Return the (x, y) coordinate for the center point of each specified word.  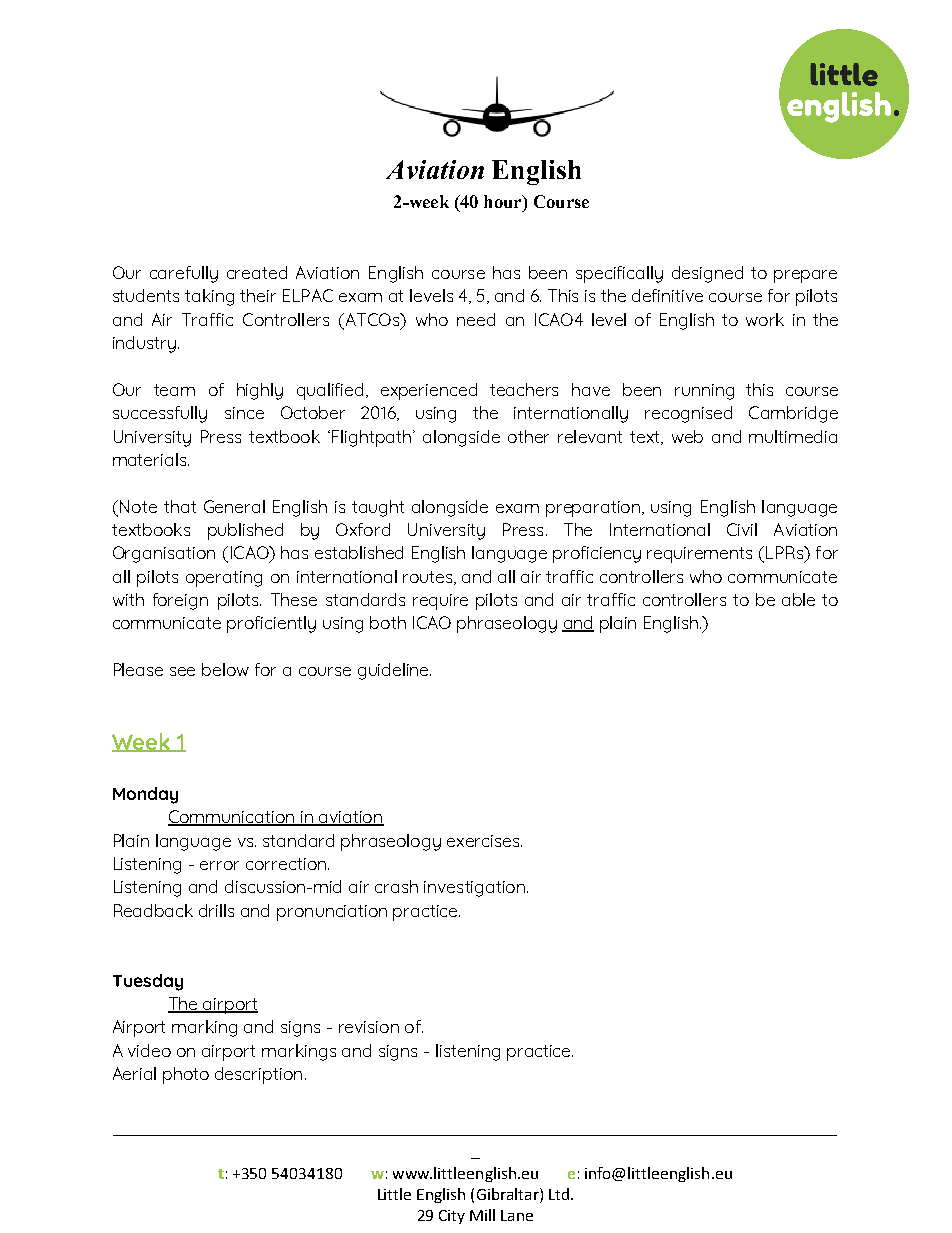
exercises (484, 841)
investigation (474, 889)
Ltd (560, 1194)
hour (504, 201)
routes (429, 578)
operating (224, 579)
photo (186, 1075)
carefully (184, 274)
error (219, 865)
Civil (742, 529)
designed (707, 274)
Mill (482, 1215)
